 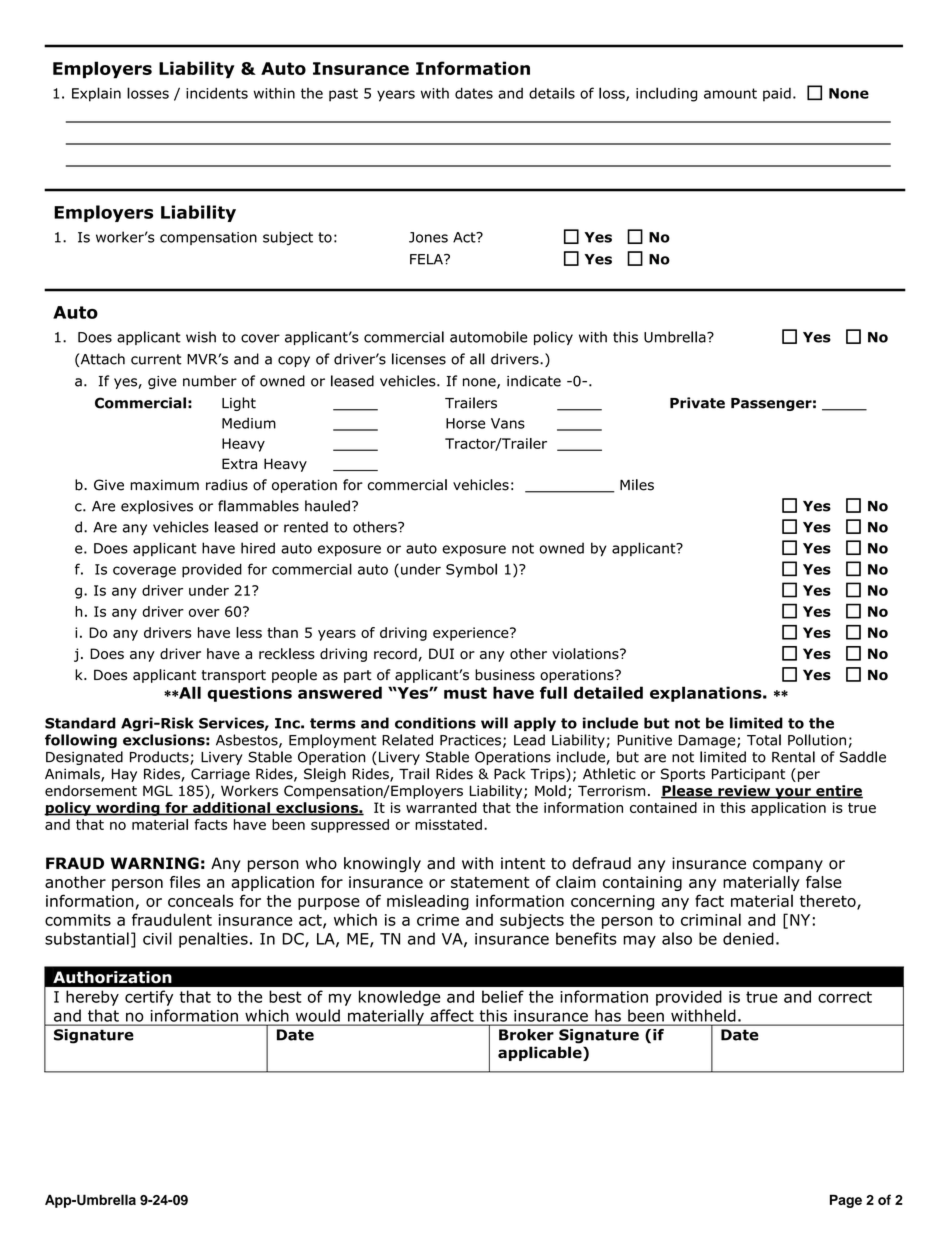 I want to click on company, so click(x=788, y=866).
